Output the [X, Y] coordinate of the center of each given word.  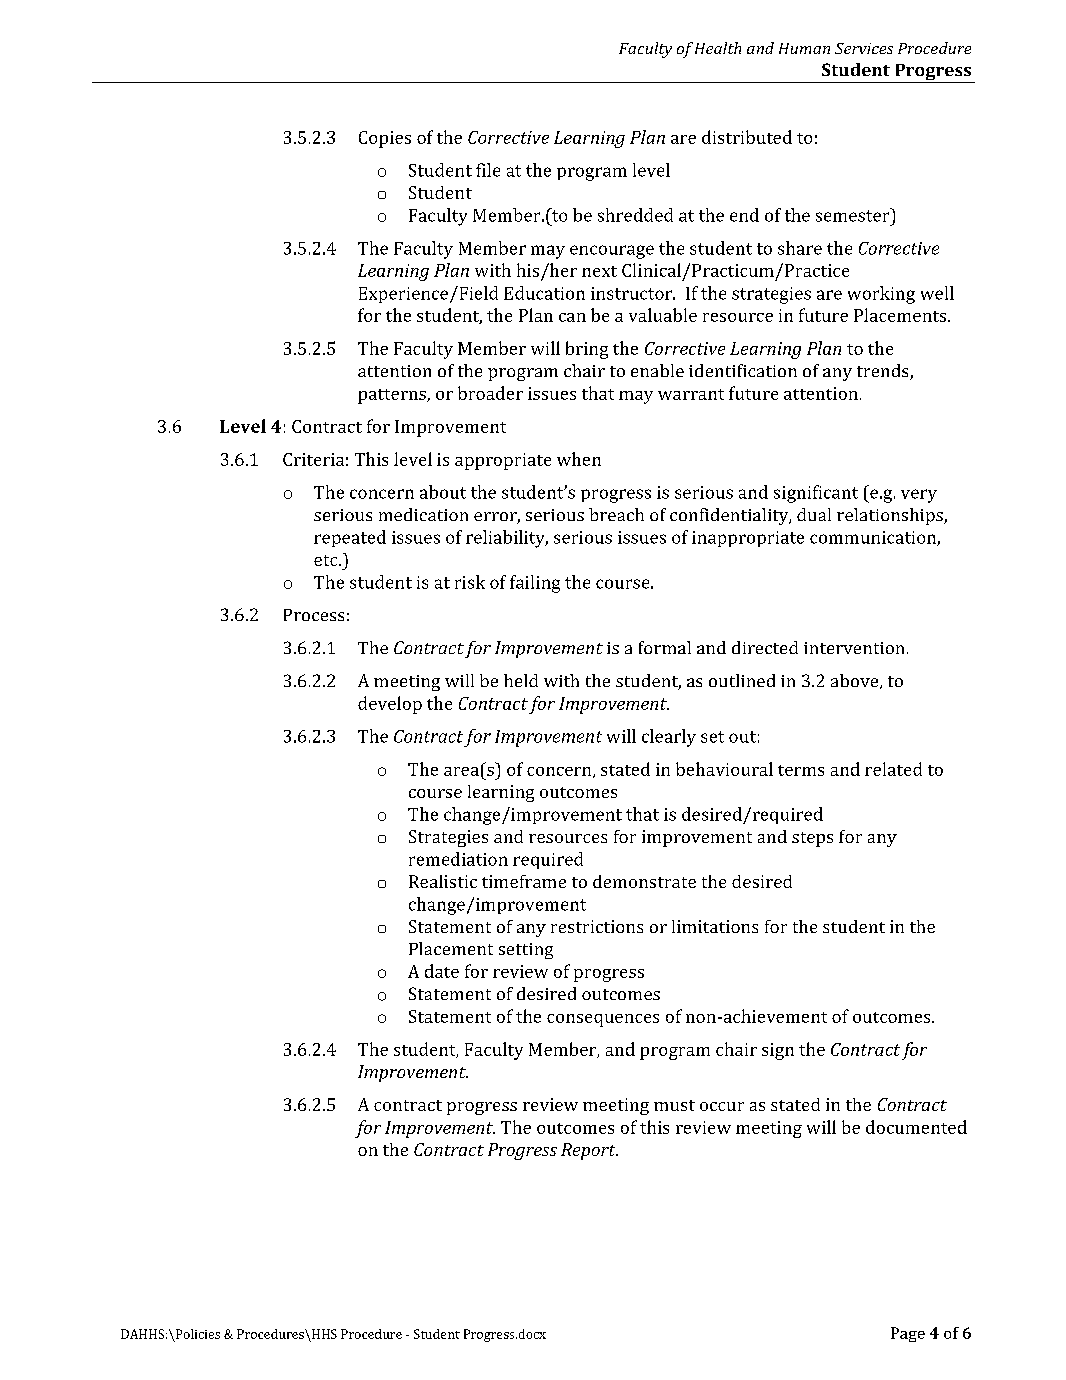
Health [718, 48]
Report [589, 1151]
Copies [385, 139]
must [674, 1105]
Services [864, 48]
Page [908, 1334]
